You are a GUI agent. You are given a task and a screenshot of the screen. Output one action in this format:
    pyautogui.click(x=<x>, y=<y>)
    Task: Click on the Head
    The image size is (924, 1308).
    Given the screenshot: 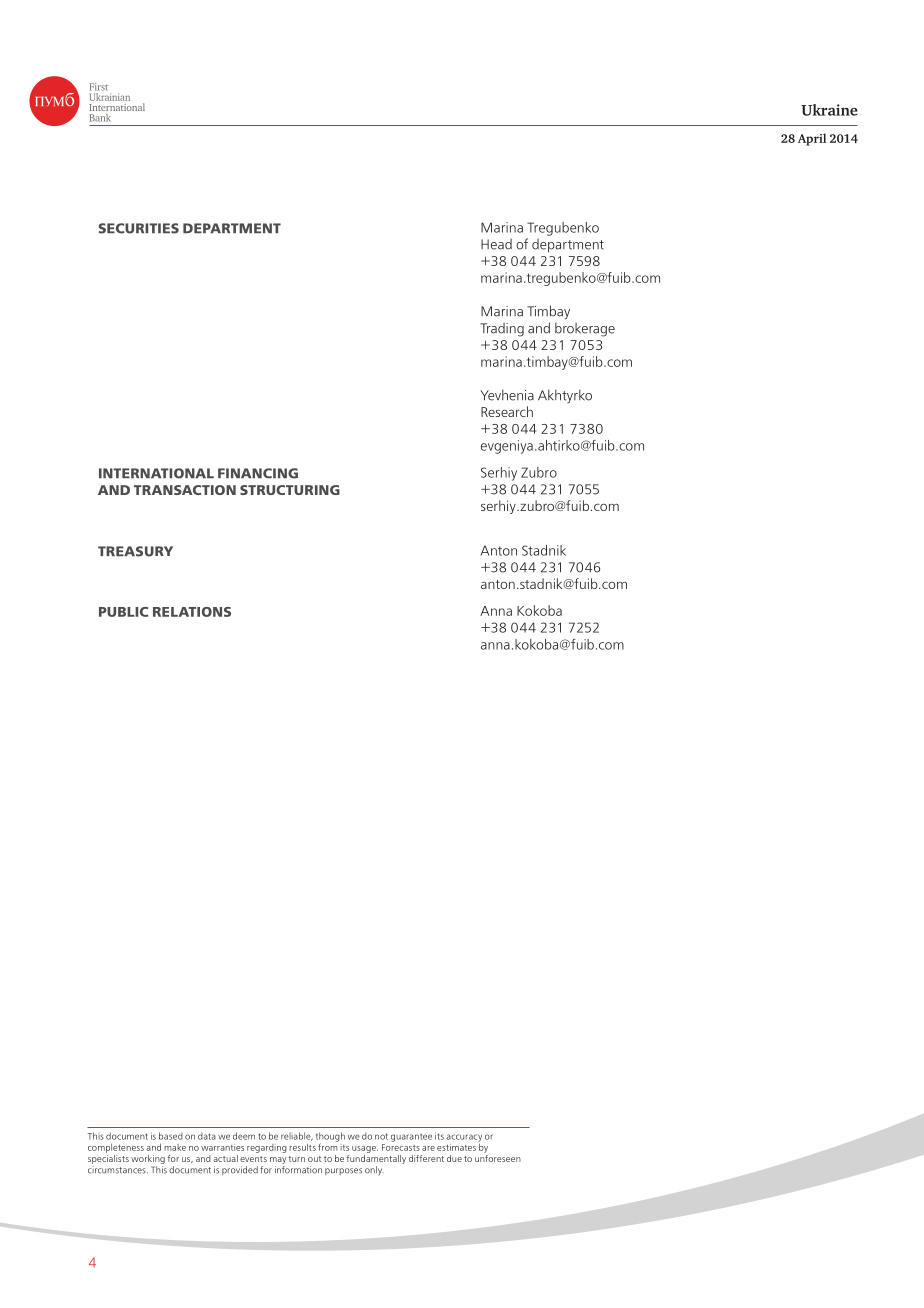 What is the action you would take?
    pyautogui.click(x=496, y=244)
